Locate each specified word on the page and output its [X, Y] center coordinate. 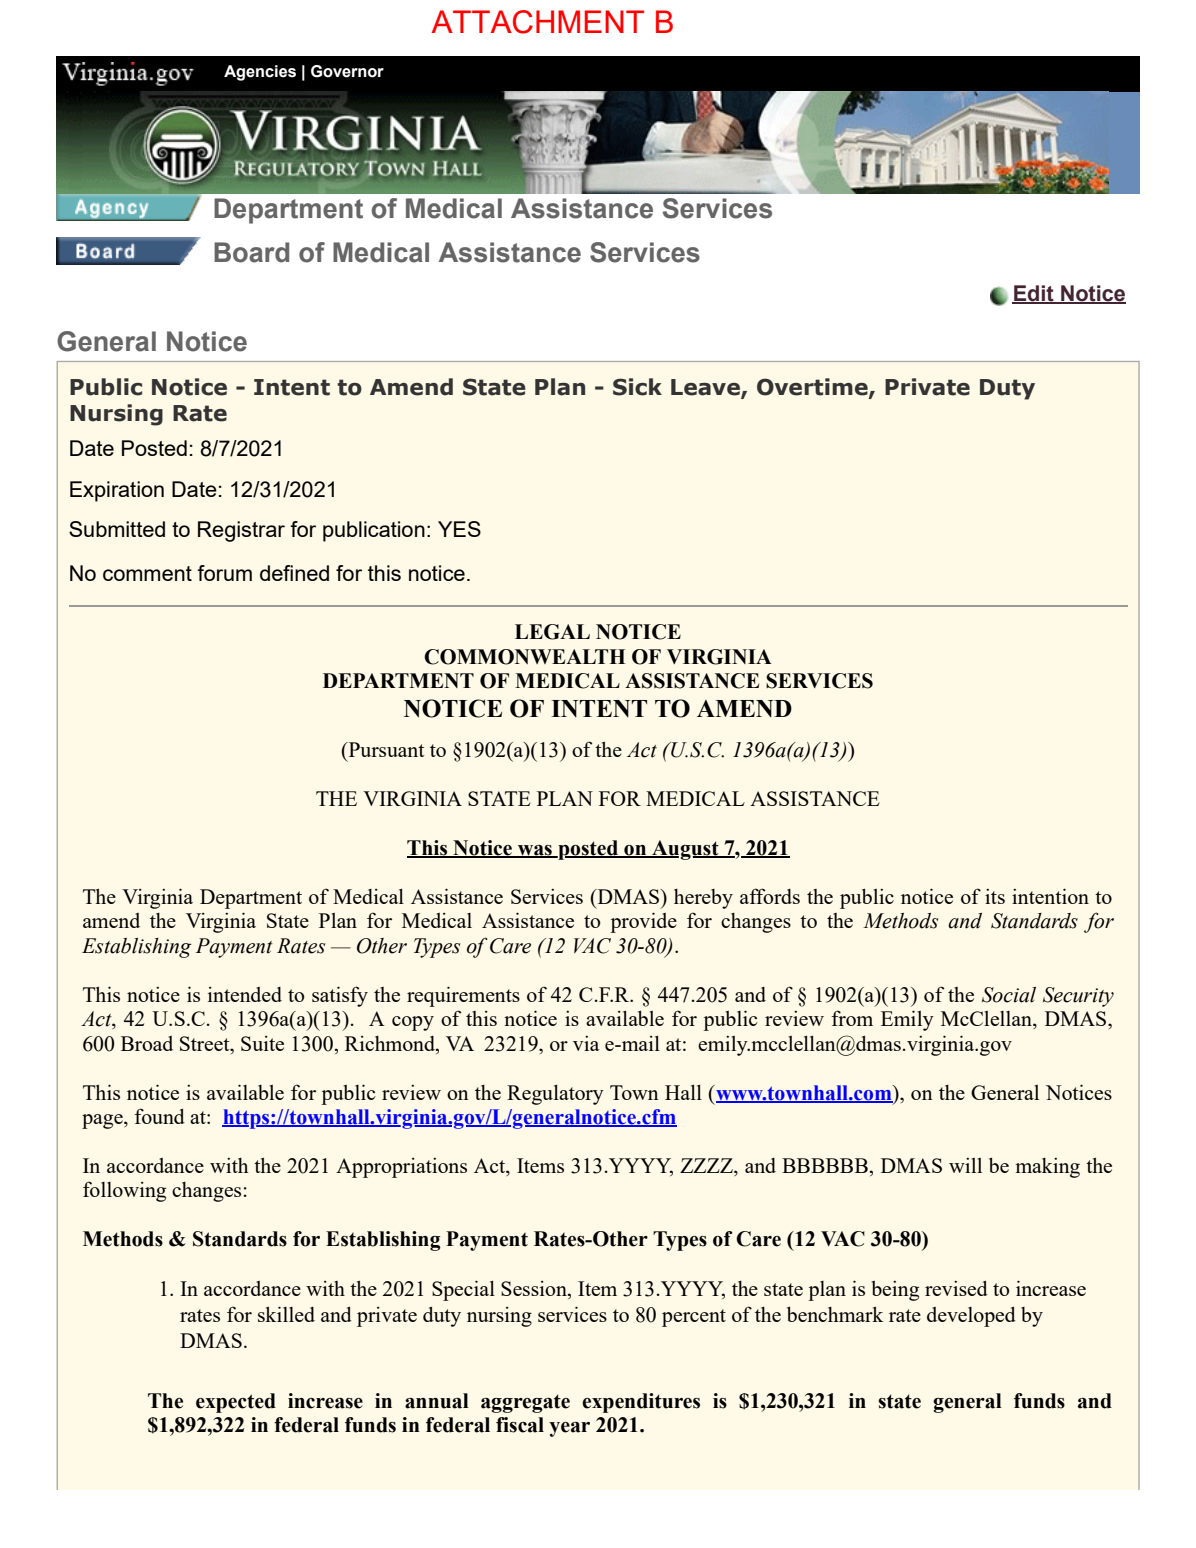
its [995, 896]
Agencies [260, 73]
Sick [637, 387]
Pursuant [385, 749]
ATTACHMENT [538, 22]
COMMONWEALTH [525, 657]
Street [206, 1043]
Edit [1034, 294]
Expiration [117, 491]
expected [236, 1403]
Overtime [813, 388]
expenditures [641, 1403]
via [586, 1043]
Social [1009, 995]
